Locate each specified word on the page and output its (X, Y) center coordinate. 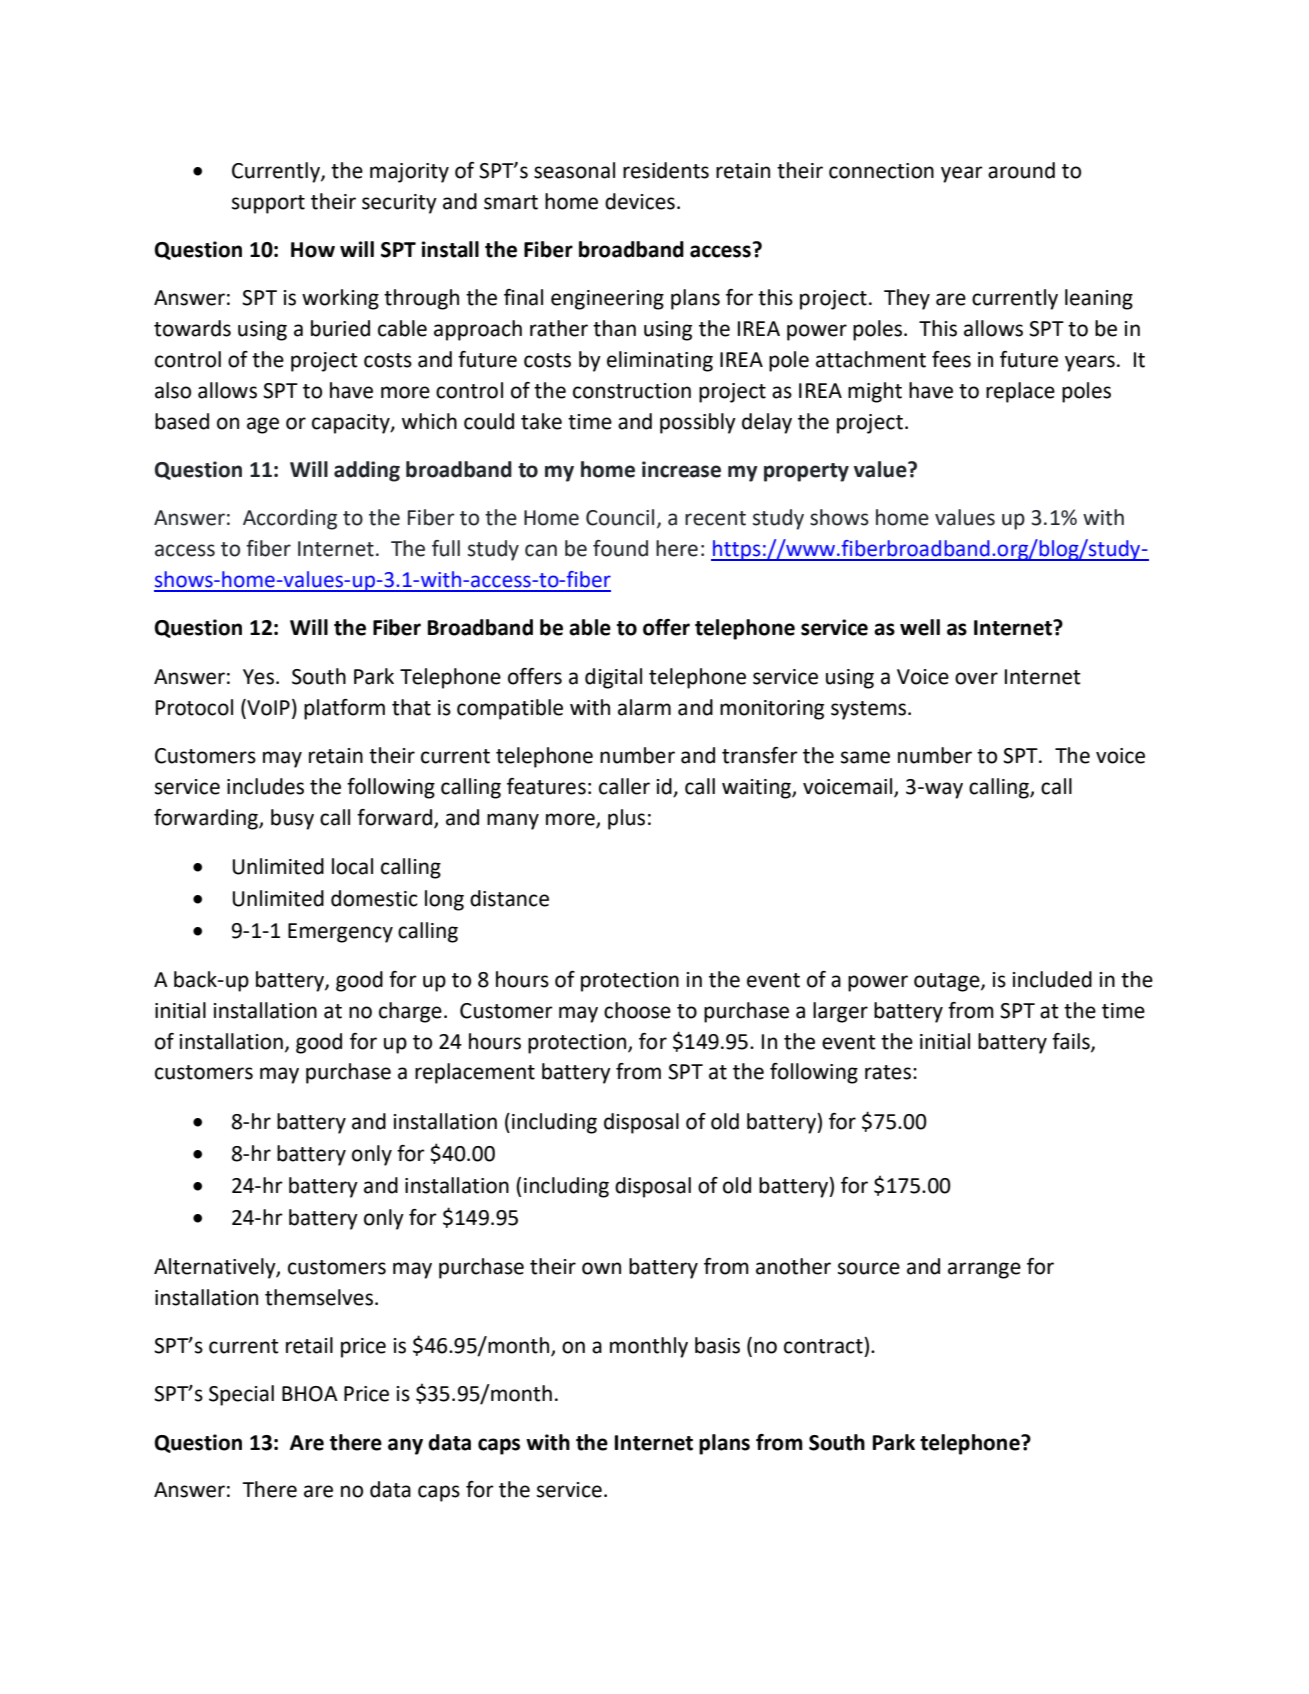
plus (626, 819)
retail (309, 1345)
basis (717, 1345)
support (268, 204)
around (1021, 170)
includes (265, 786)
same (865, 757)
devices (640, 201)
